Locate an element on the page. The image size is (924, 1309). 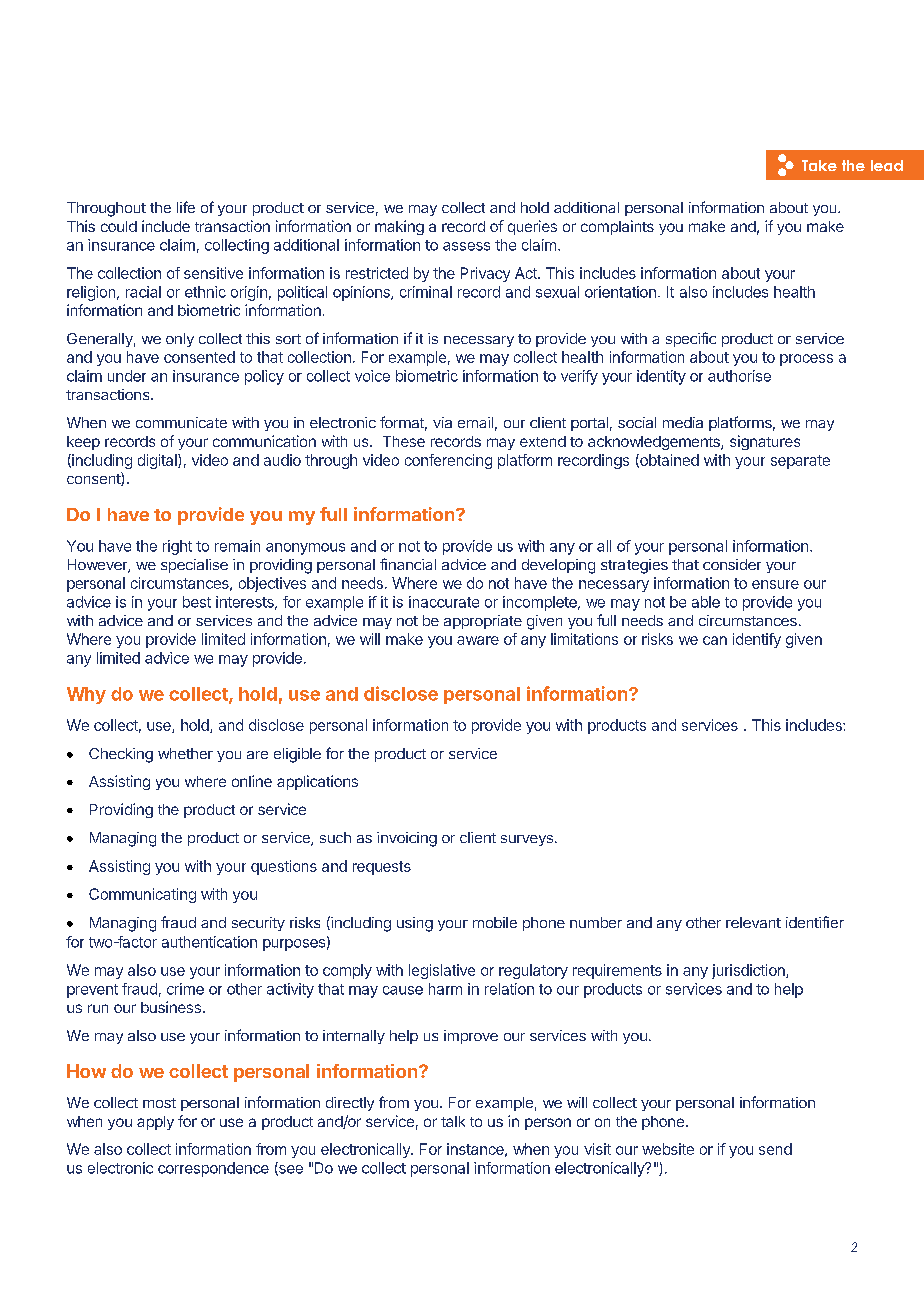
talk is located at coordinates (453, 1121).
